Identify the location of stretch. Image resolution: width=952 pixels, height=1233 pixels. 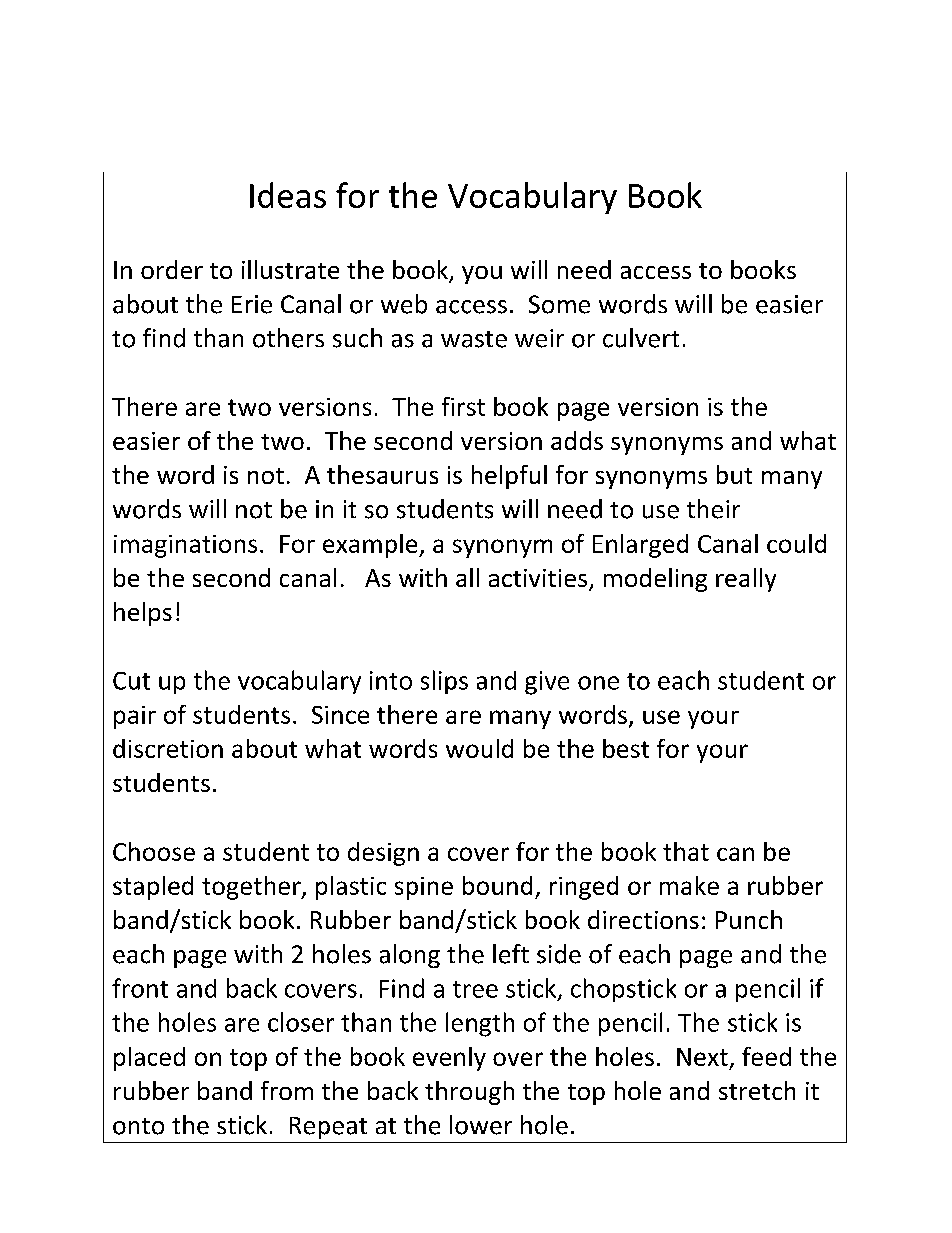
(757, 1090).
